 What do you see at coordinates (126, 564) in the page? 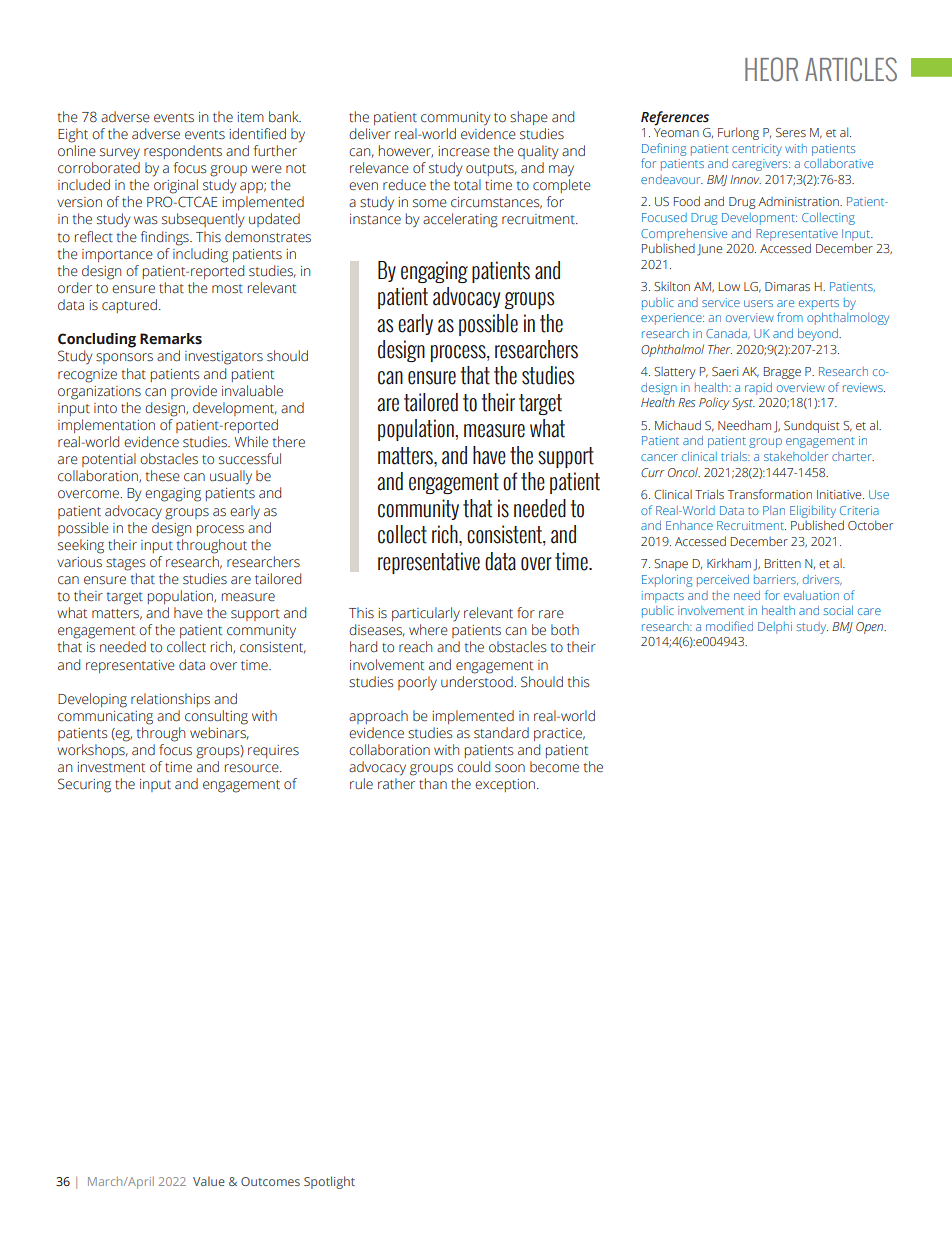
I see `stages` at bounding box center [126, 564].
